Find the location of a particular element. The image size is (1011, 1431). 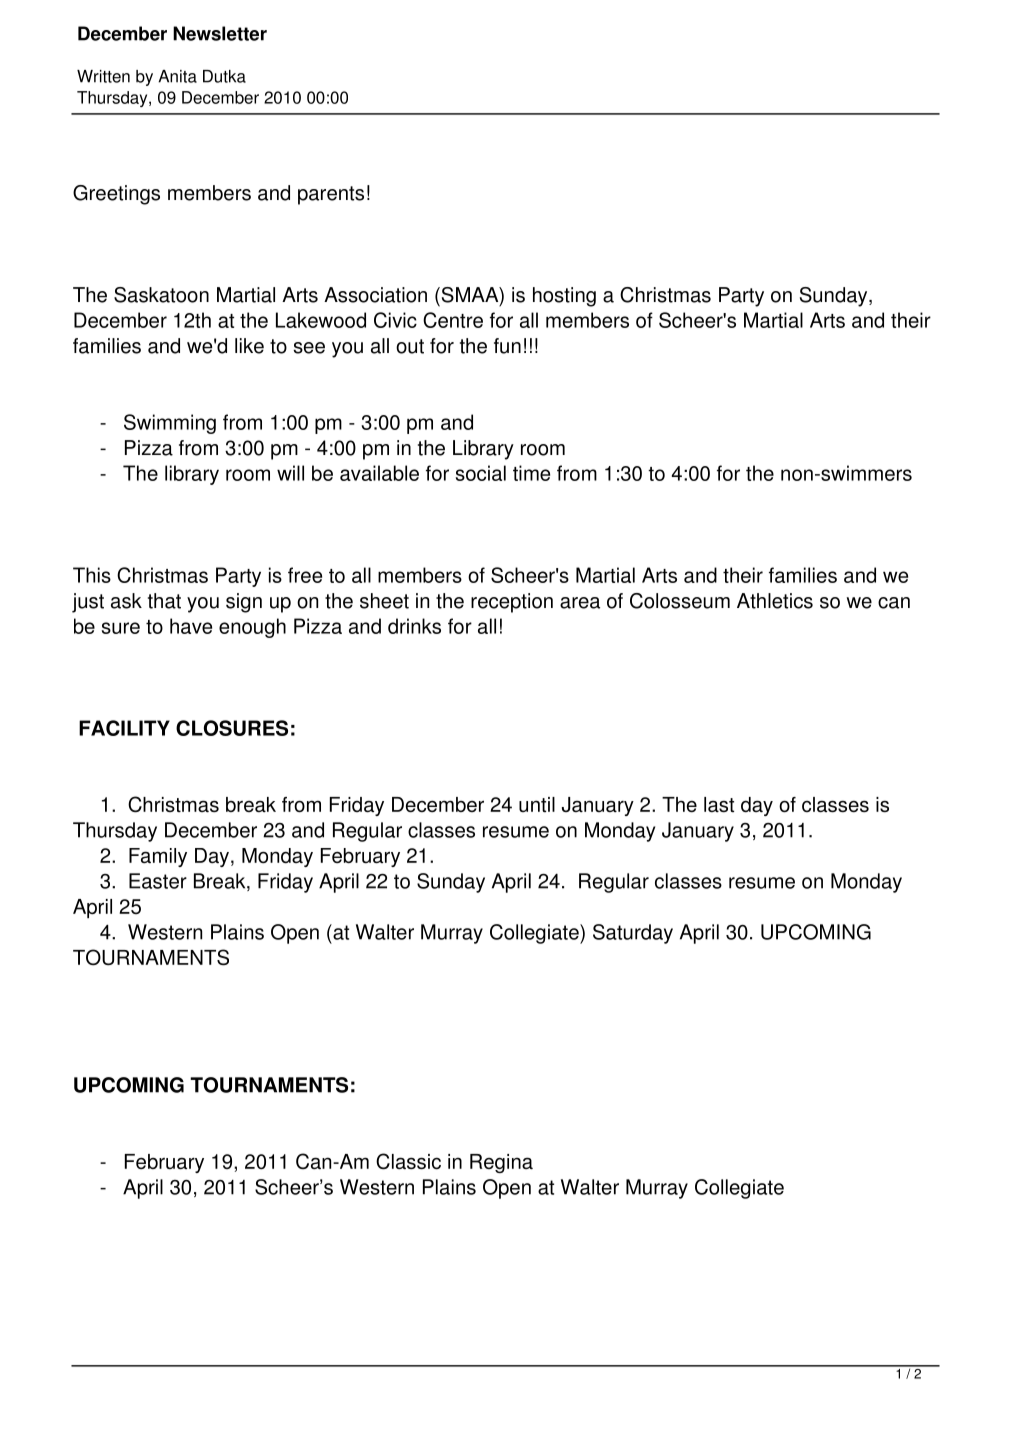

Centre is located at coordinates (453, 320).
